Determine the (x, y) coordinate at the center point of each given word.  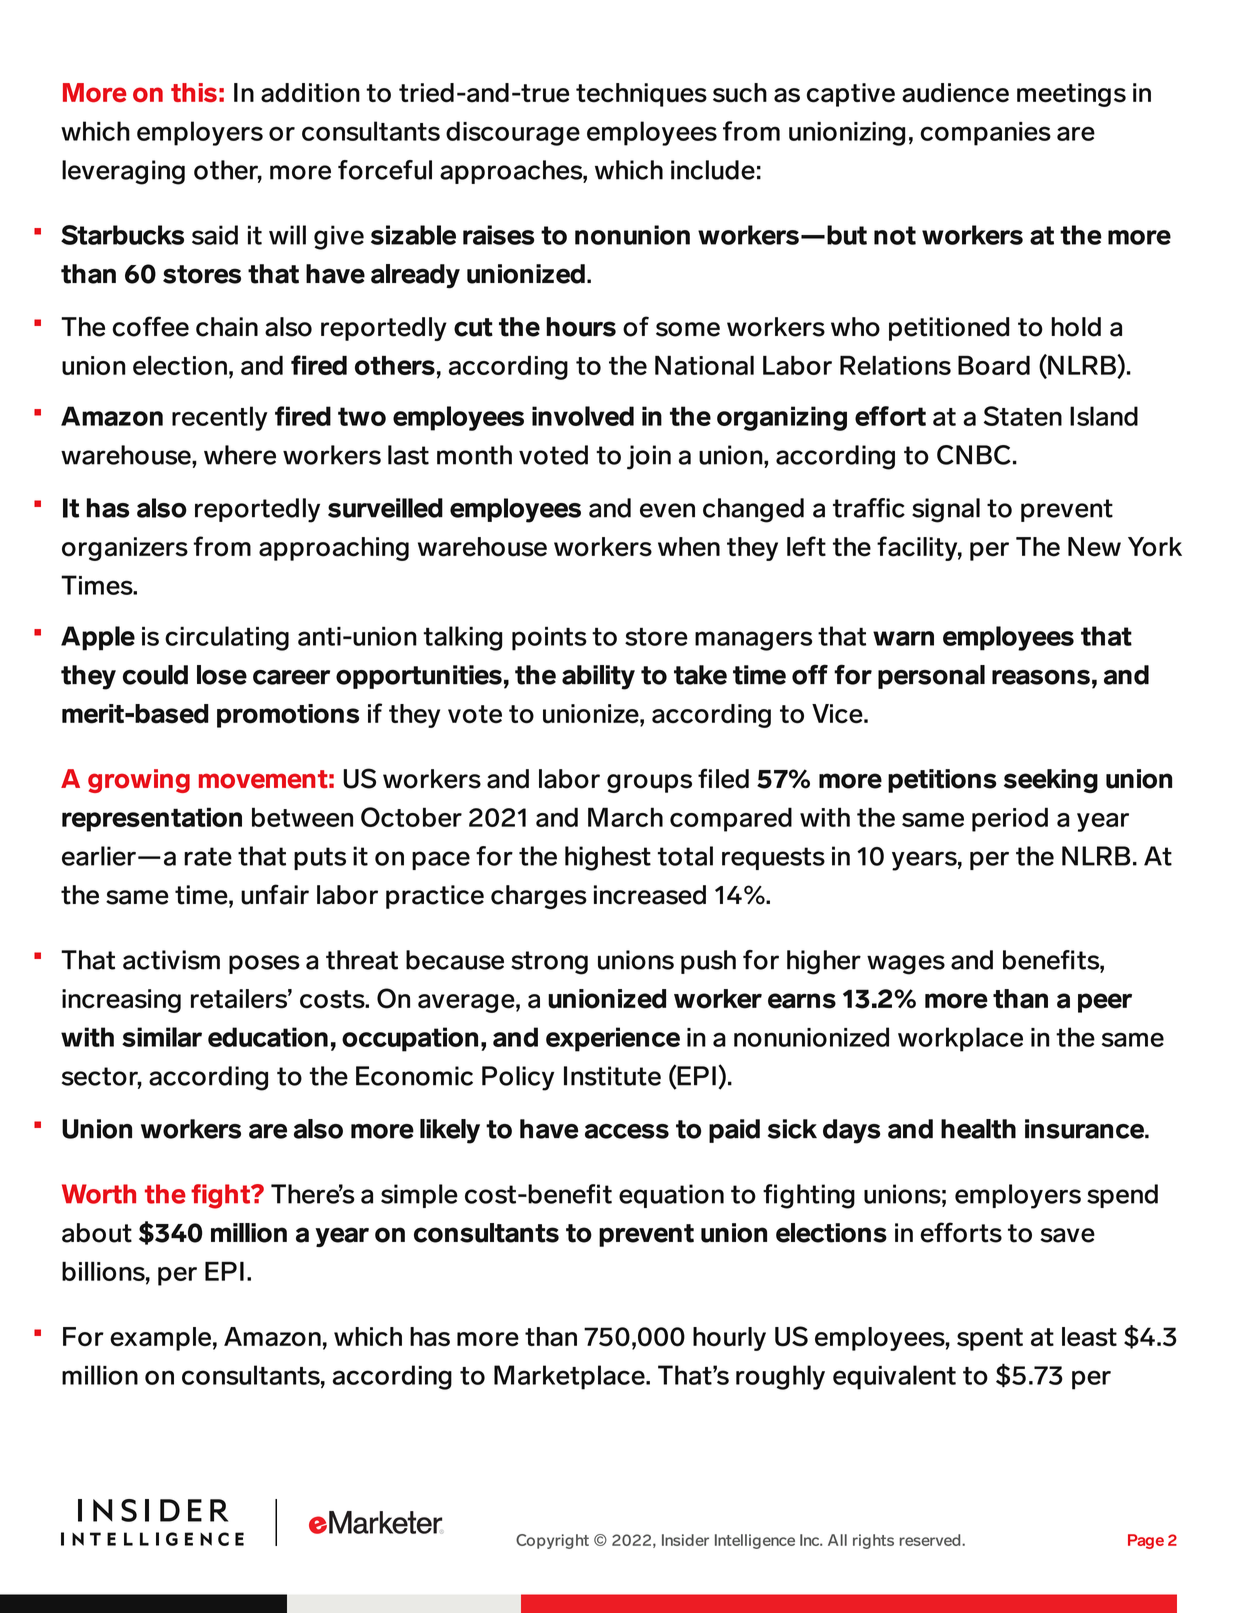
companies (985, 134)
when (689, 547)
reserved (931, 1540)
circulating (227, 638)
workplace (960, 1039)
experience (613, 1039)
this (194, 93)
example (160, 1339)
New (1094, 547)
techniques (641, 95)
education (268, 1037)
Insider (685, 1540)
